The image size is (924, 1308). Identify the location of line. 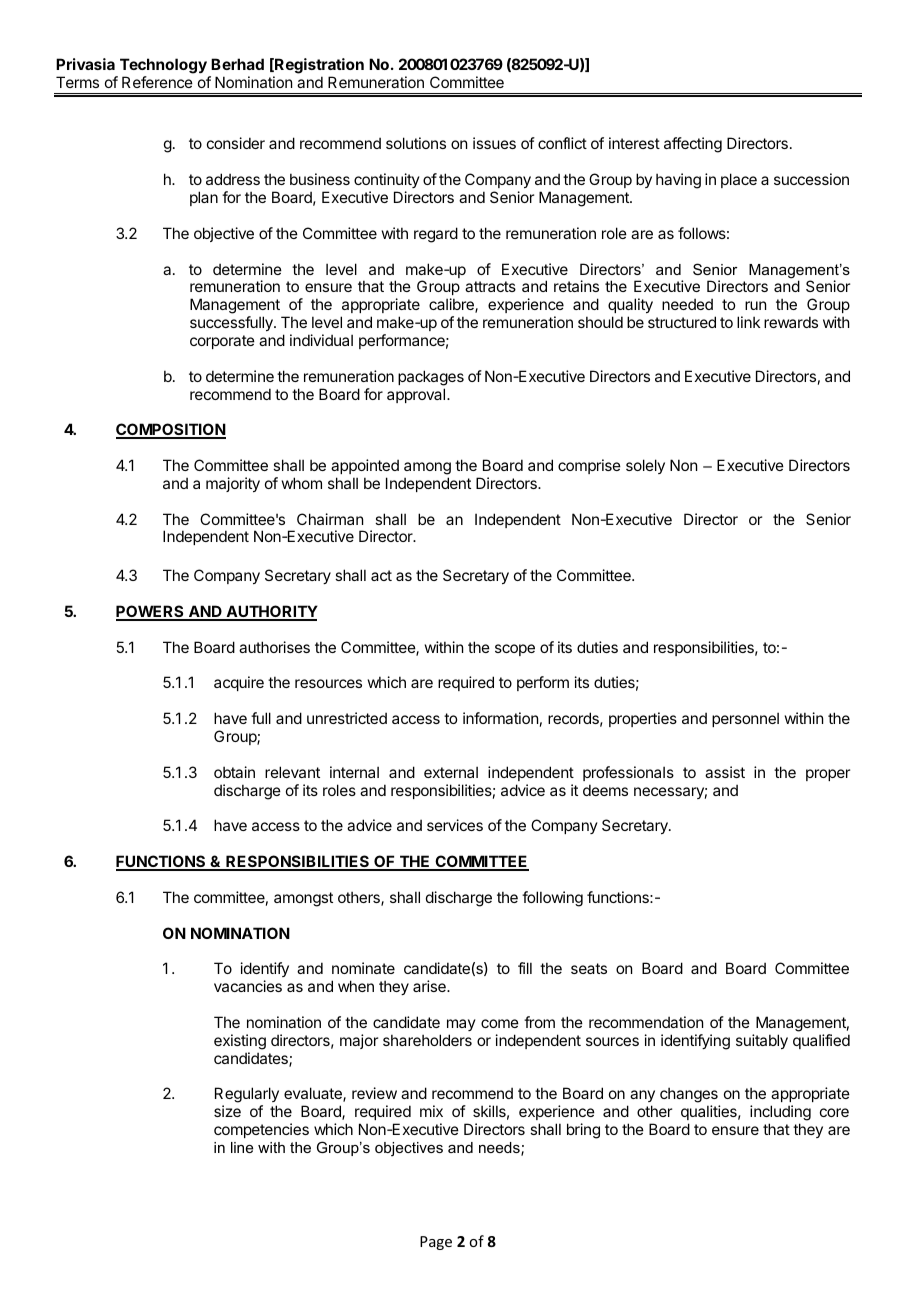
(242, 1147).
